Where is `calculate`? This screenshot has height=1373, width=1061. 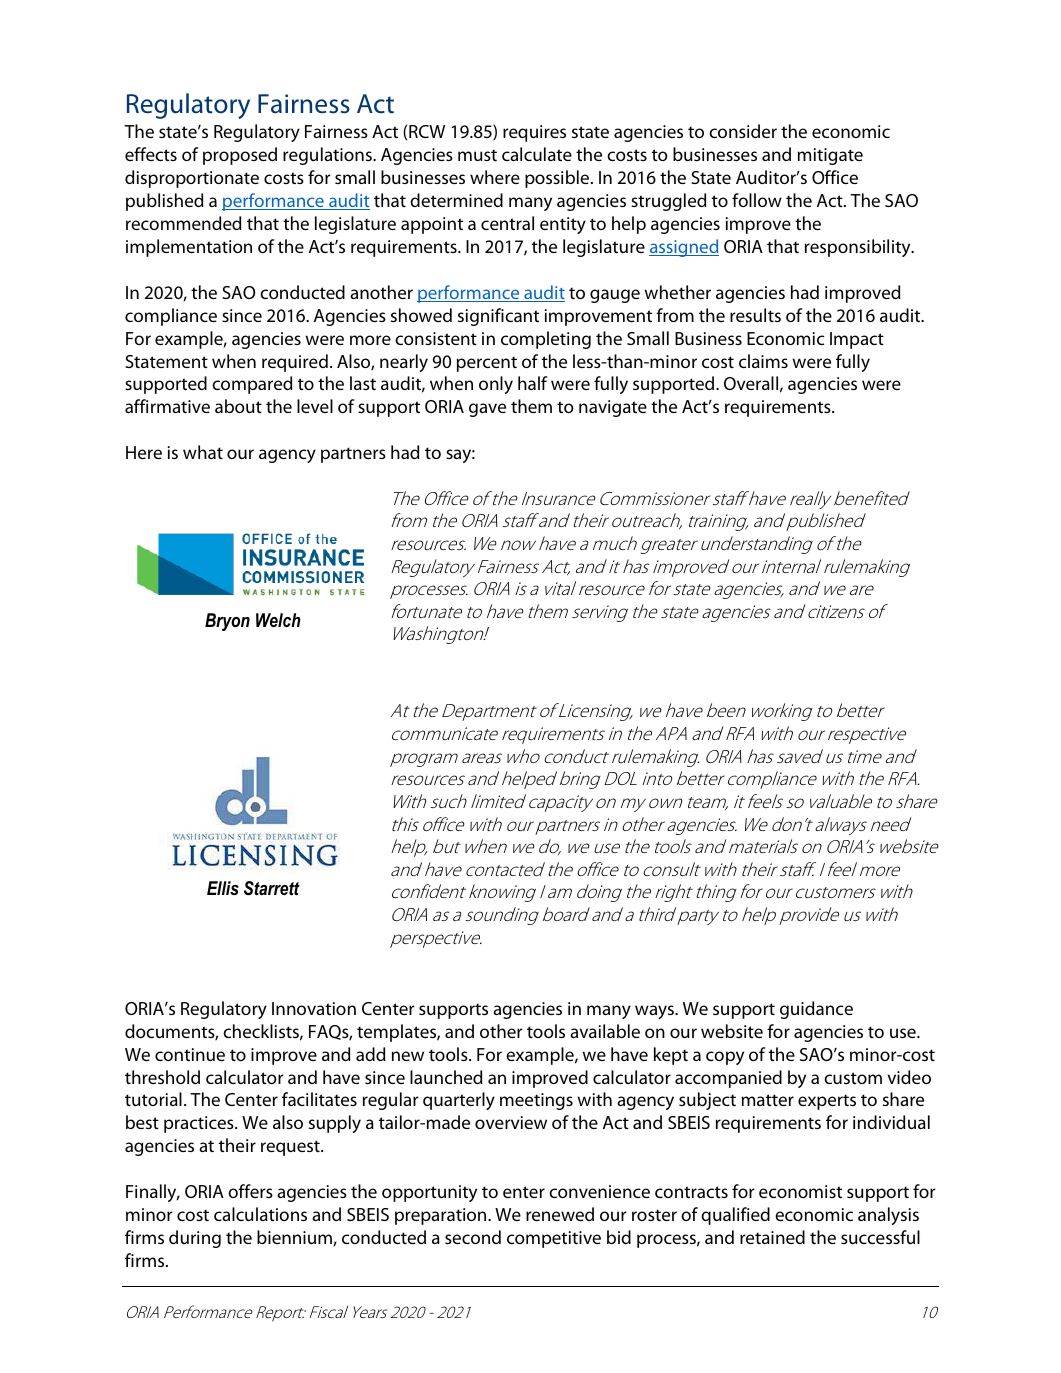 calculate is located at coordinates (537, 154).
